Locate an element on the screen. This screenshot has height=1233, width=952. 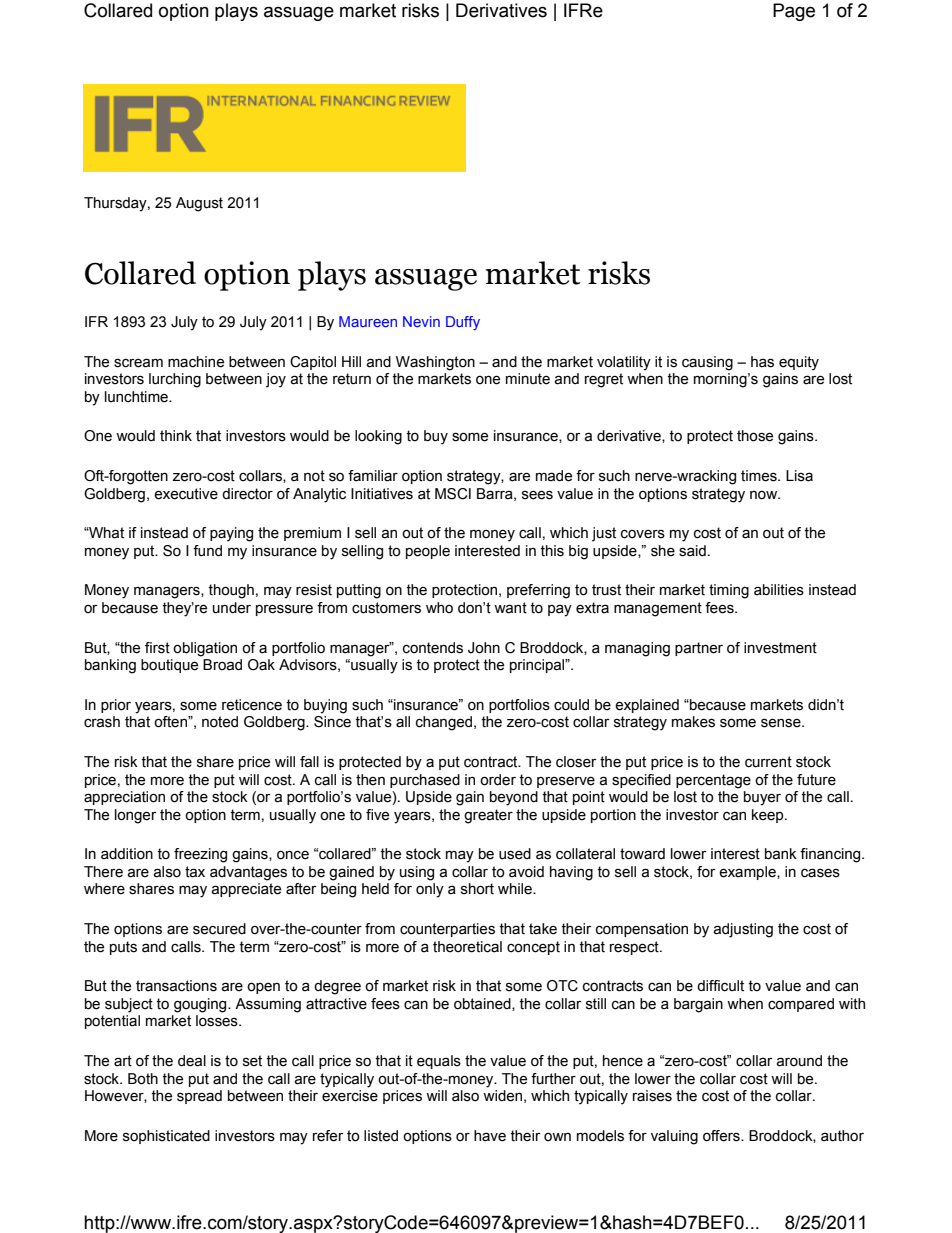
Page is located at coordinates (794, 12).
